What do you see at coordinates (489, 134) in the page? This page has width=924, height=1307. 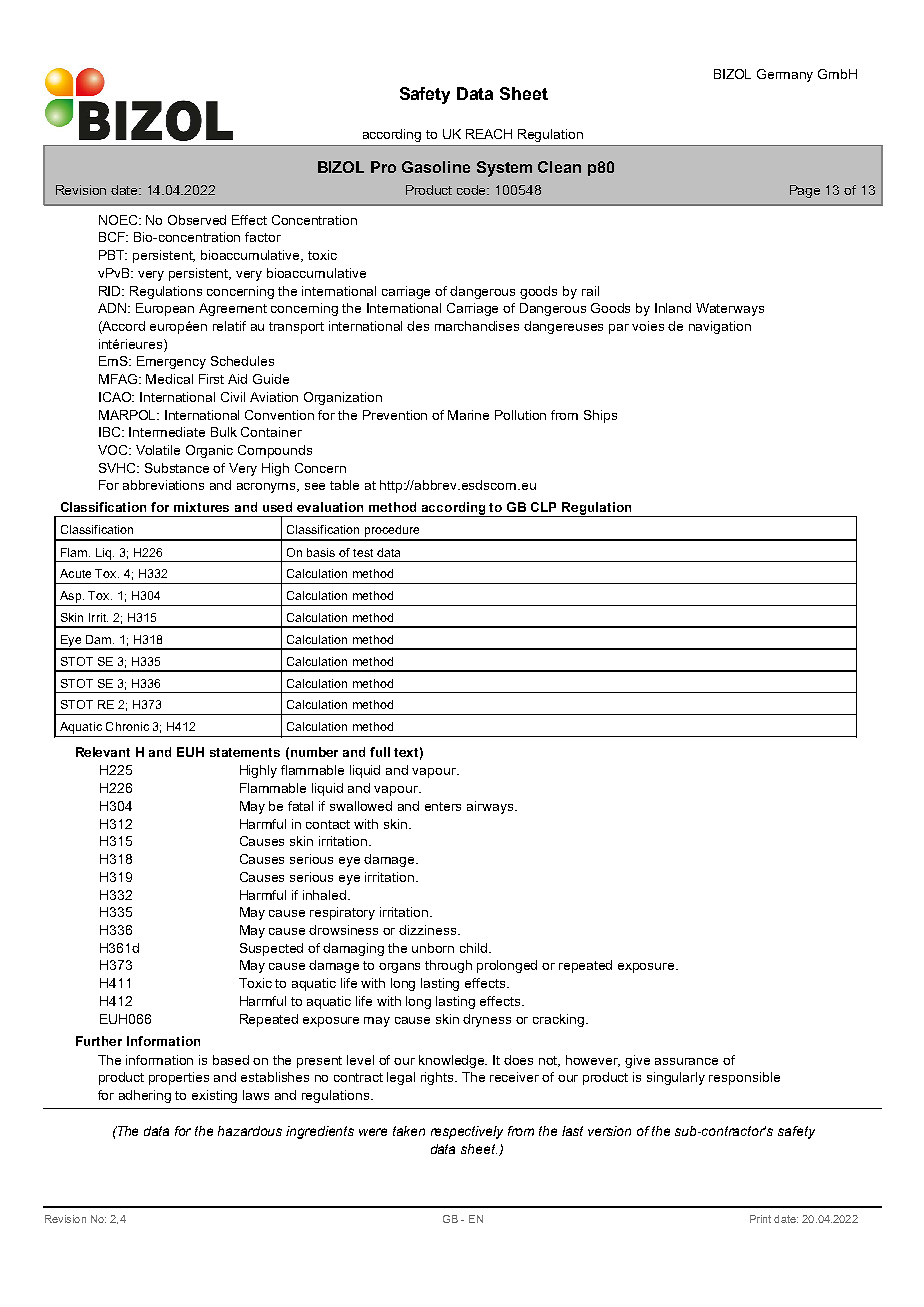 I see `REACH` at bounding box center [489, 134].
